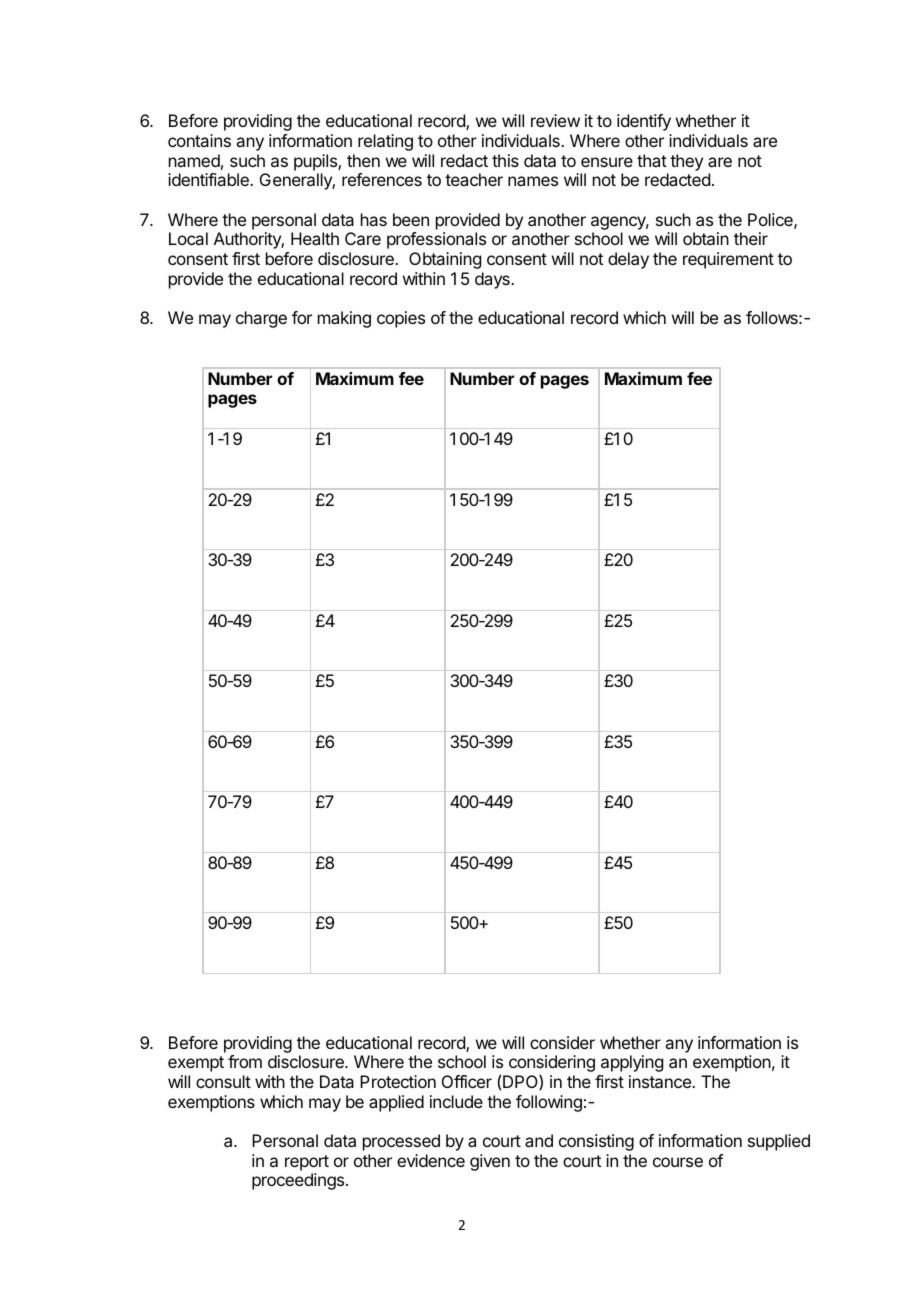 This screenshot has width=924, height=1308. What do you see at coordinates (490, 1162) in the screenshot?
I see `given` at bounding box center [490, 1162].
